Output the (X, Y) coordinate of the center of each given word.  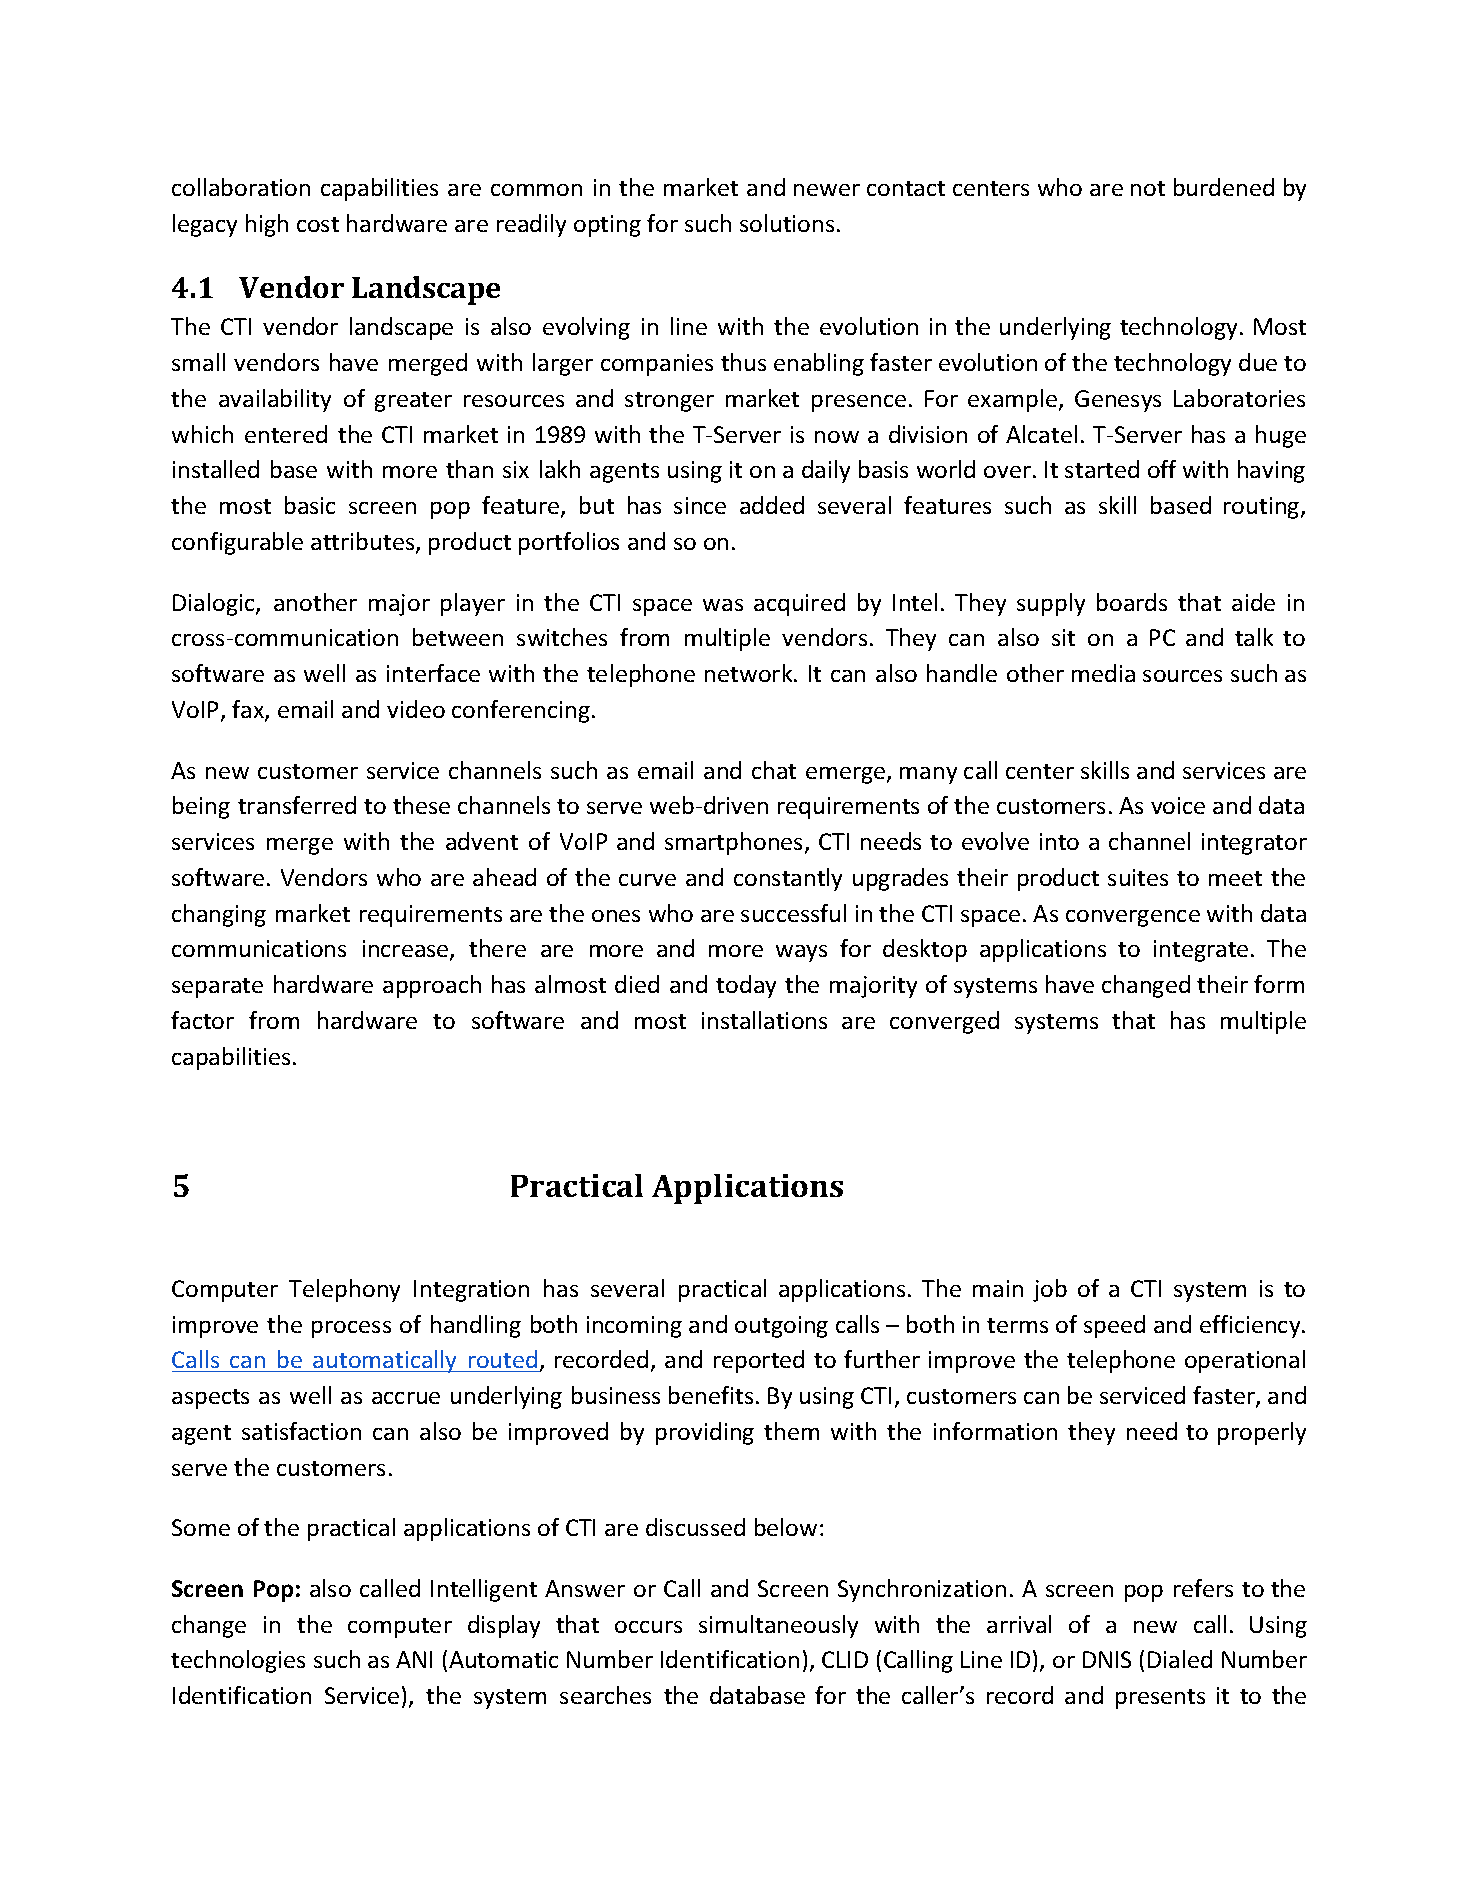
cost (318, 224)
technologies (238, 1661)
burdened (1224, 187)
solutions (787, 223)
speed (1114, 1326)
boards (1132, 602)
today (746, 986)
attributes (364, 542)
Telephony (344, 1290)
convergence (1133, 918)
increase (407, 950)
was (723, 605)
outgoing (781, 1327)
